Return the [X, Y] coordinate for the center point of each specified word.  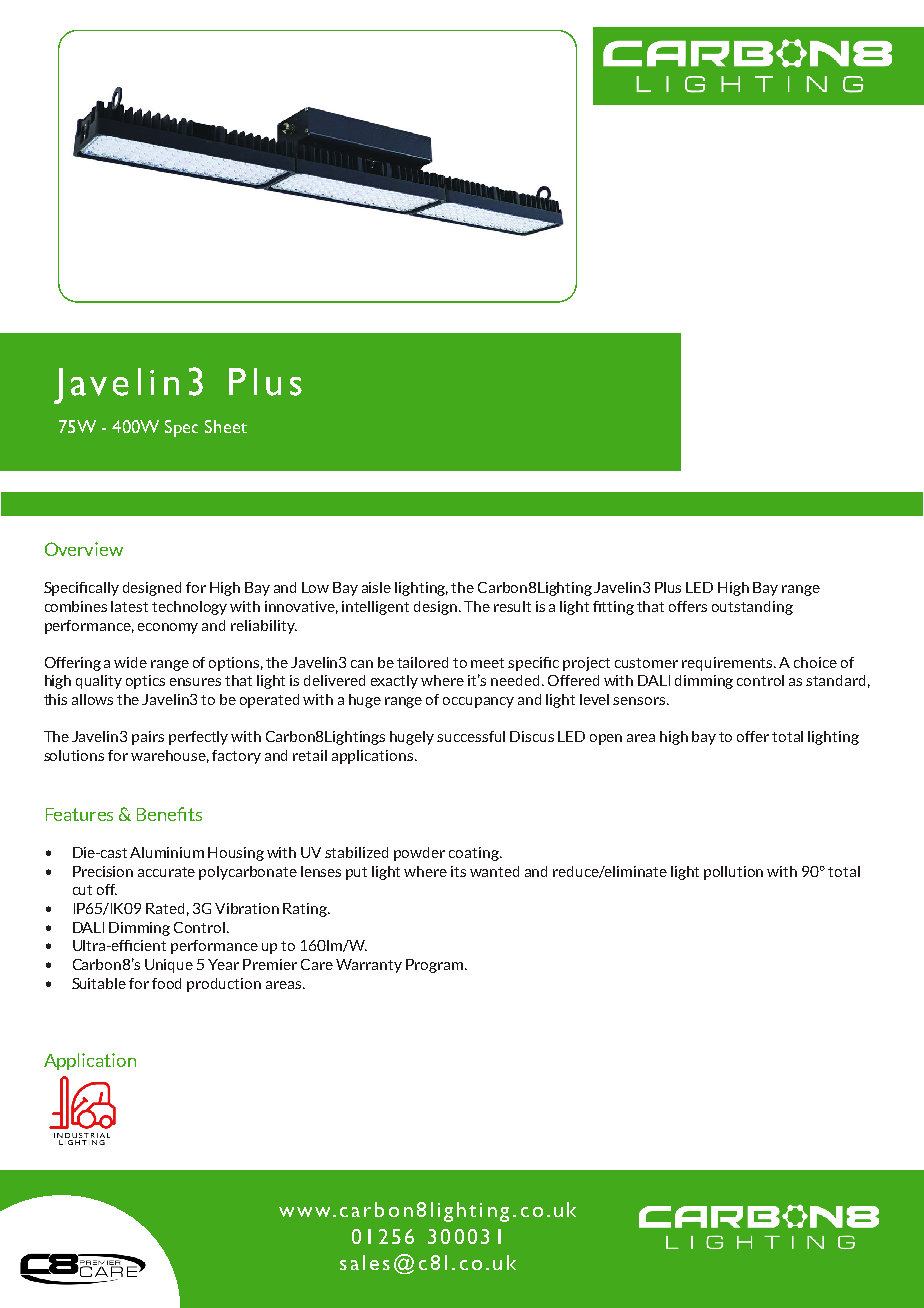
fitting [613, 608]
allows [92, 699]
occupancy [478, 702]
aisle [376, 587]
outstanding [752, 608]
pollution [733, 873]
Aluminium [167, 852]
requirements [729, 664]
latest [129, 606]
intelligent [375, 608]
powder [419, 854]
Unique [169, 966]
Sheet [226, 426]
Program [434, 966]
